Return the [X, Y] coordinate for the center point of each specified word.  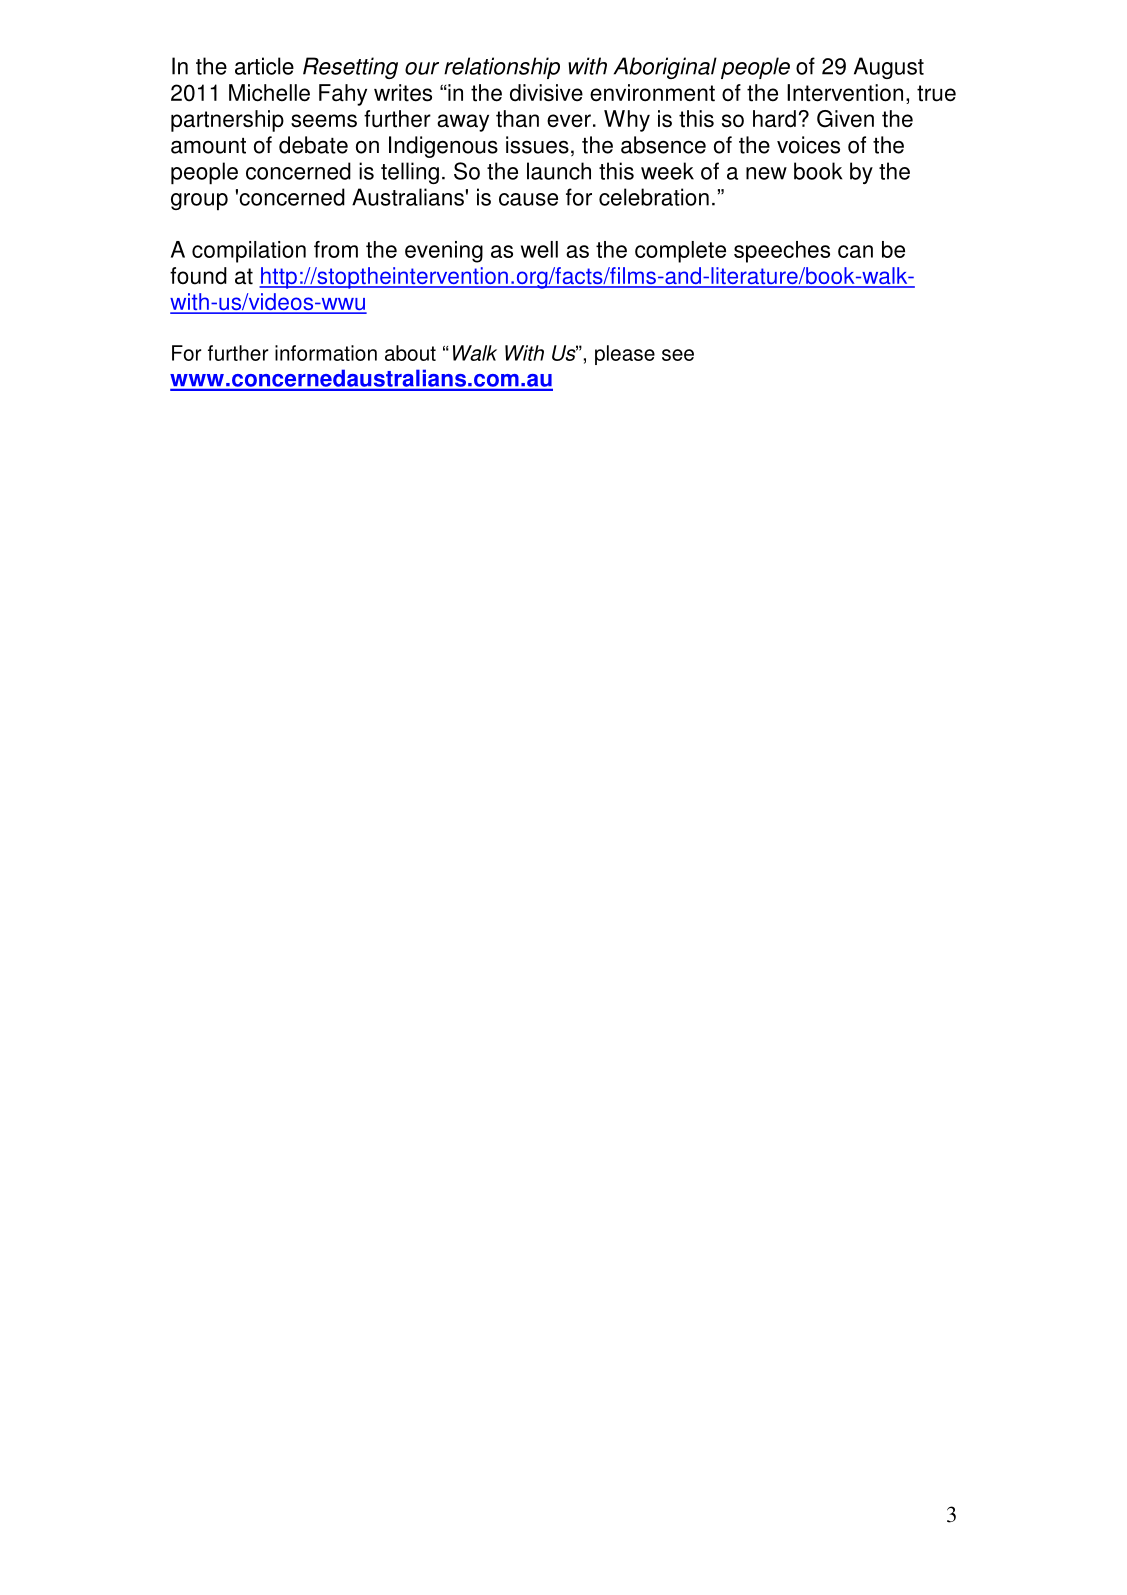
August [889, 68]
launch [559, 171]
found [198, 276]
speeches [782, 252]
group [199, 202]
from [336, 249]
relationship [502, 68]
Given [845, 119]
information [326, 353]
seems [324, 121]
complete [680, 252]
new [766, 173]
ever [569, 121]
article [264, 66]
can [855, 251]
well [539, 249]
